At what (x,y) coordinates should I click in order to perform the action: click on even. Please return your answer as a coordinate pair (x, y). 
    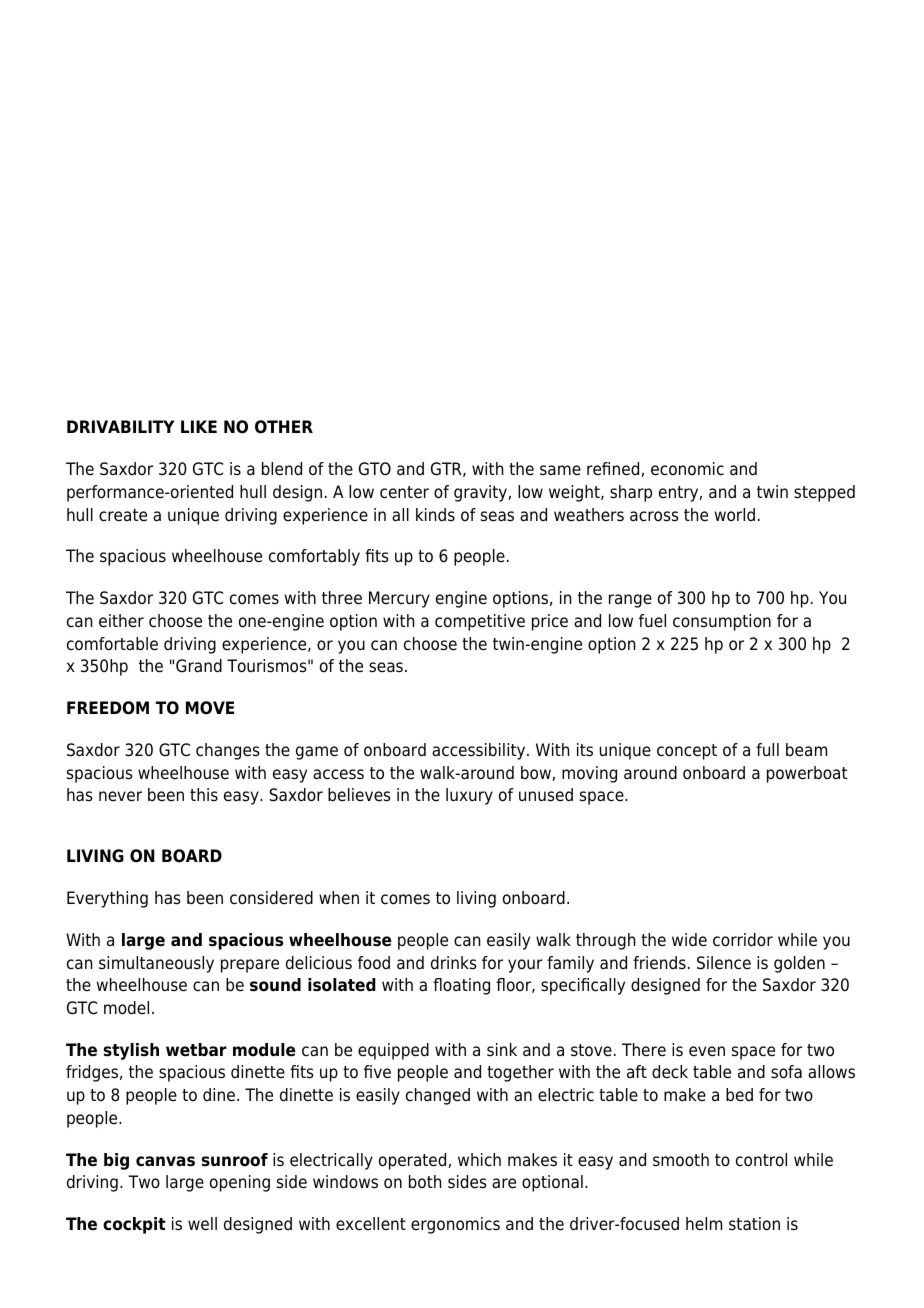
    Looking at the image, I should click on (707, 1051).
